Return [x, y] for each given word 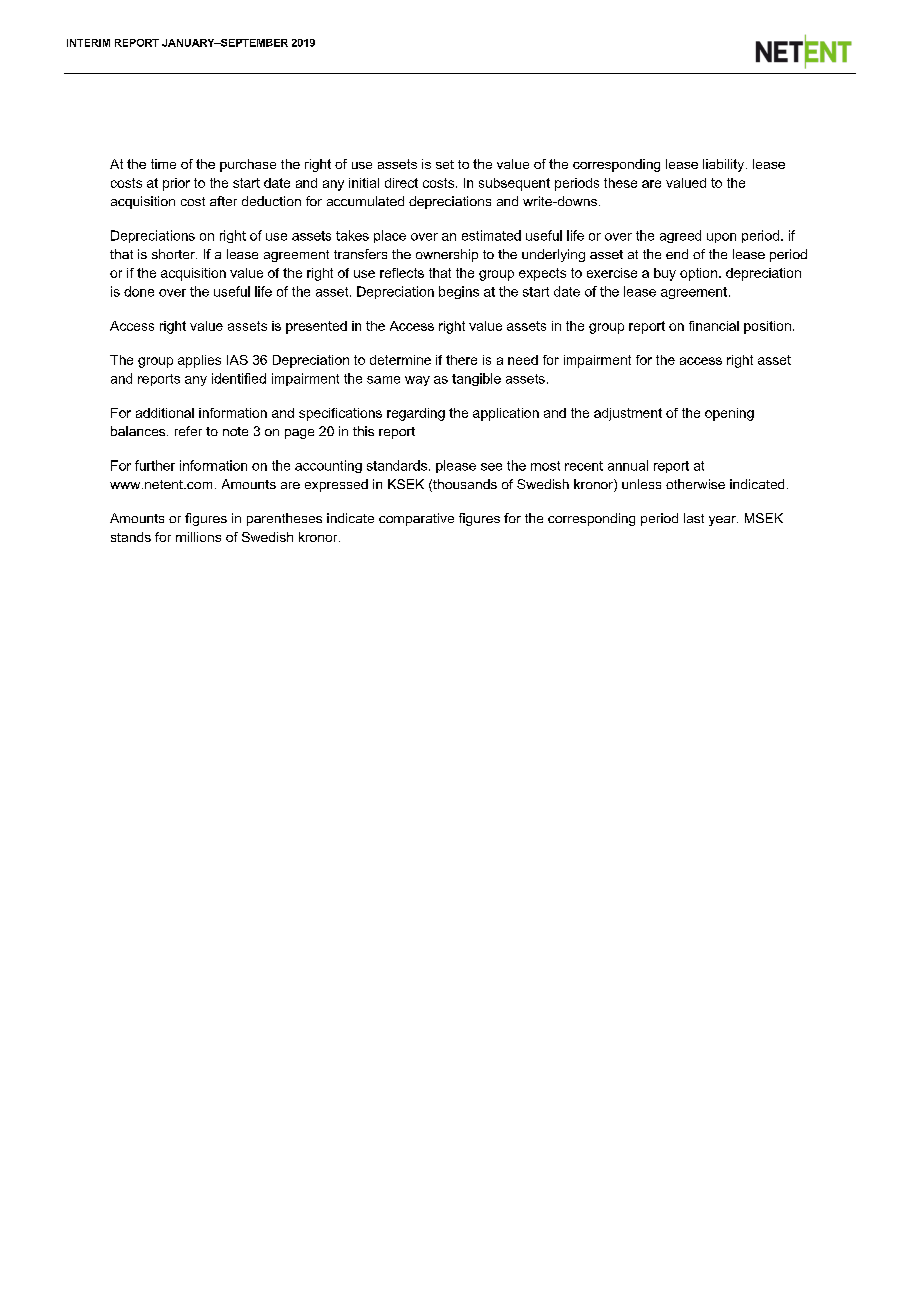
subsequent [514, 184]
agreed [680, 236]
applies [199, 361]
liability [725, 165]
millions [198, 537]
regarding [416, 414]
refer [188, 431]
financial [714, 326]
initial [364, 183]
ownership [447, 255]
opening [729, 414]
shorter [174, 254]
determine [400, 360]
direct [401, 183]
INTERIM [88, 43]
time [163, 164]
